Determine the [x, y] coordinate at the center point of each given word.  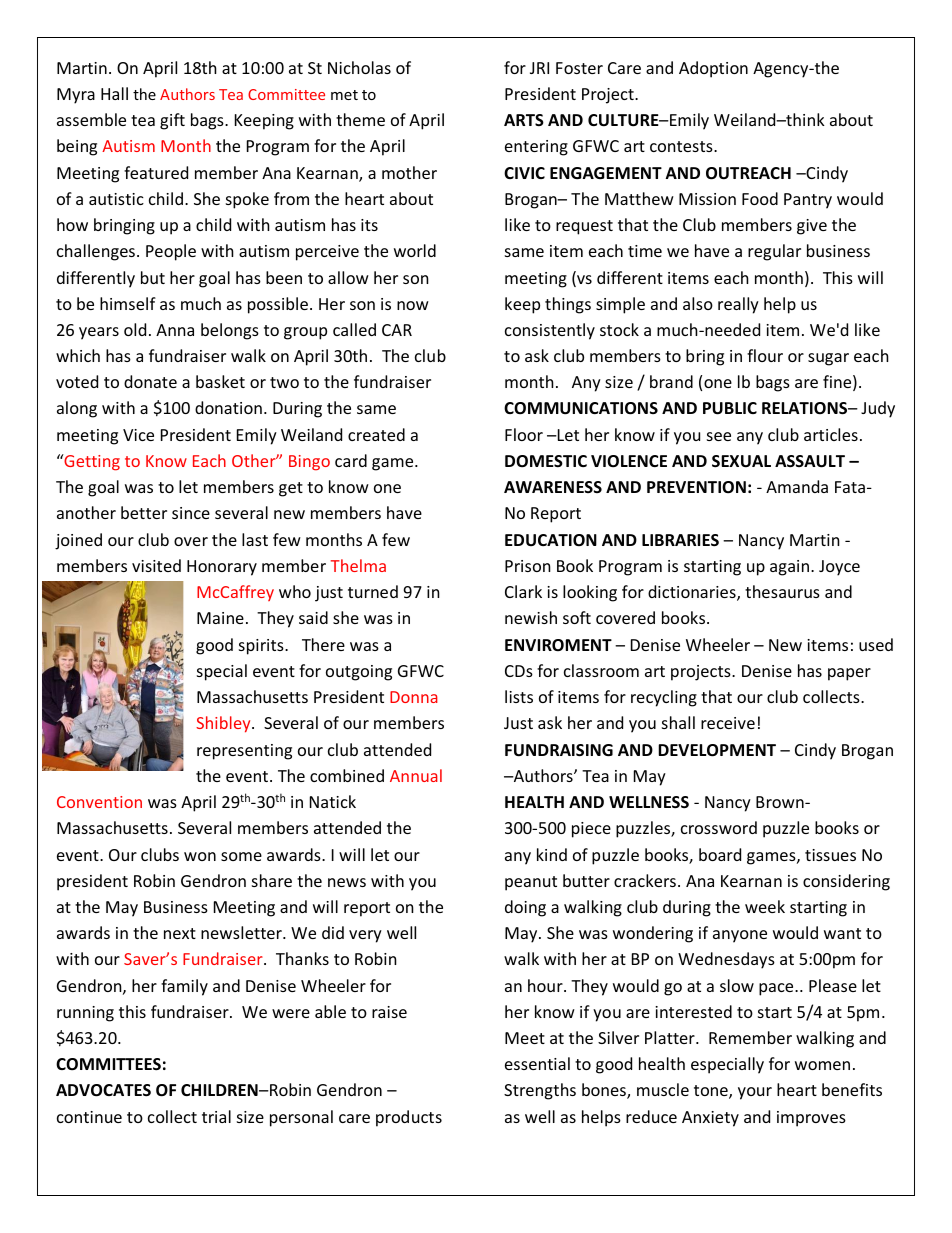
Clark [523, 591]
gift [172, 121]
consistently [550, 331]
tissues [830, 855]
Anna [175, 330]
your [755, 1093]
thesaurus [782, 591]
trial [216, 1116]
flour [765, 355]
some [241, 856]
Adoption [713, 69]
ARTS [524, 120]
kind [552, 854]
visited [156, 565]
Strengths [540, 1091]
